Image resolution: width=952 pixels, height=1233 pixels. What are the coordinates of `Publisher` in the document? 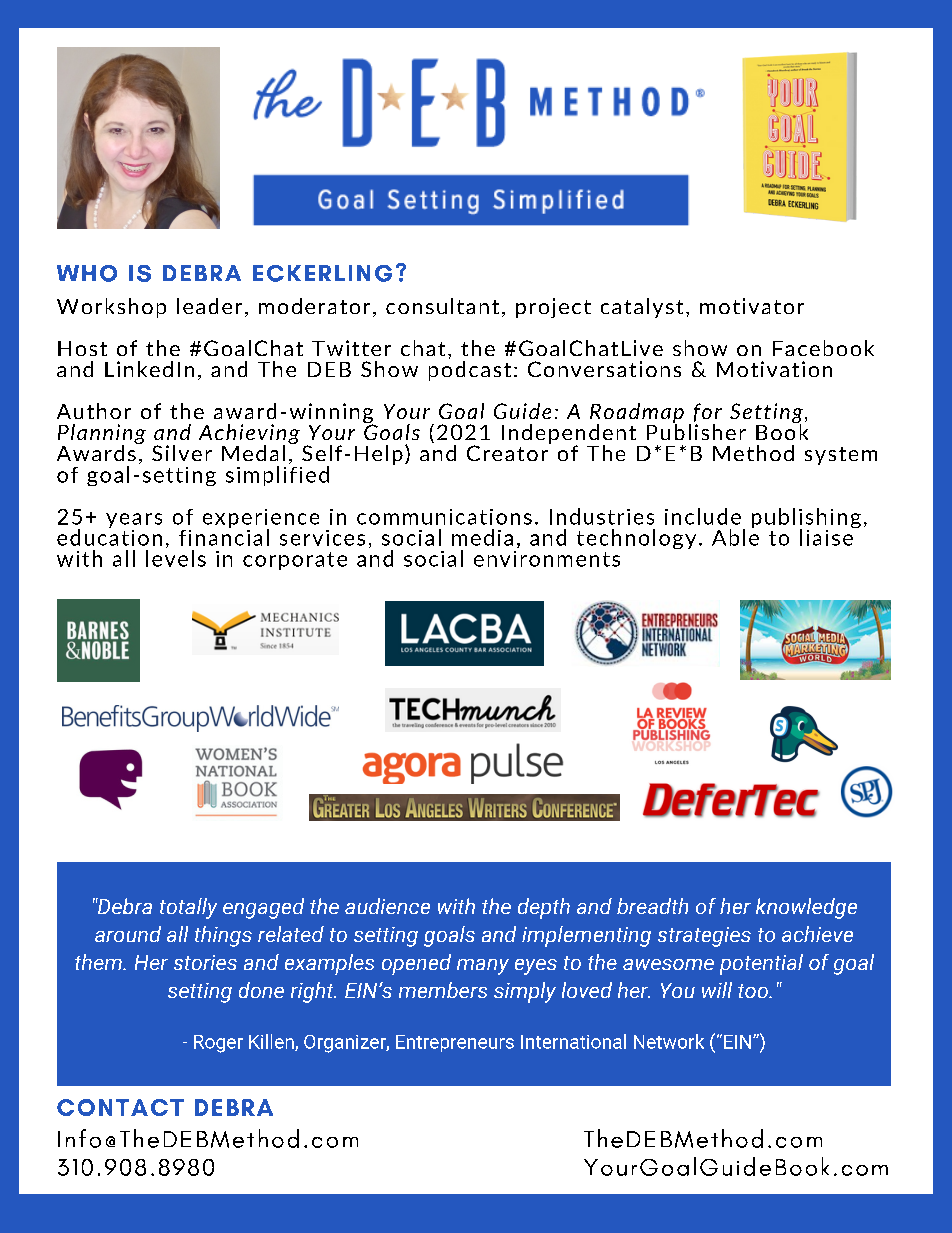 It's located at (696, 431).
